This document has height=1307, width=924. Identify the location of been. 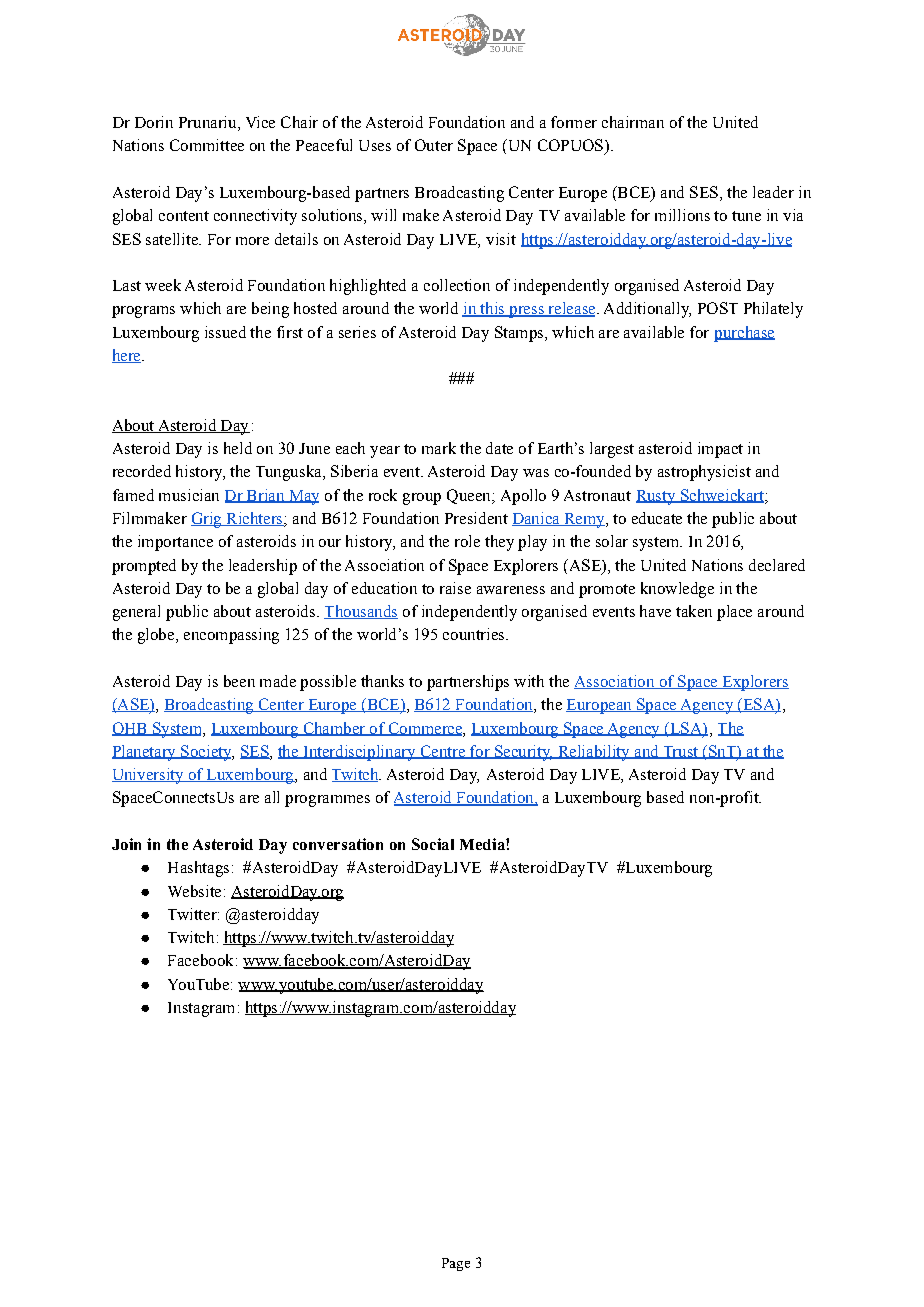
(239, 681).
